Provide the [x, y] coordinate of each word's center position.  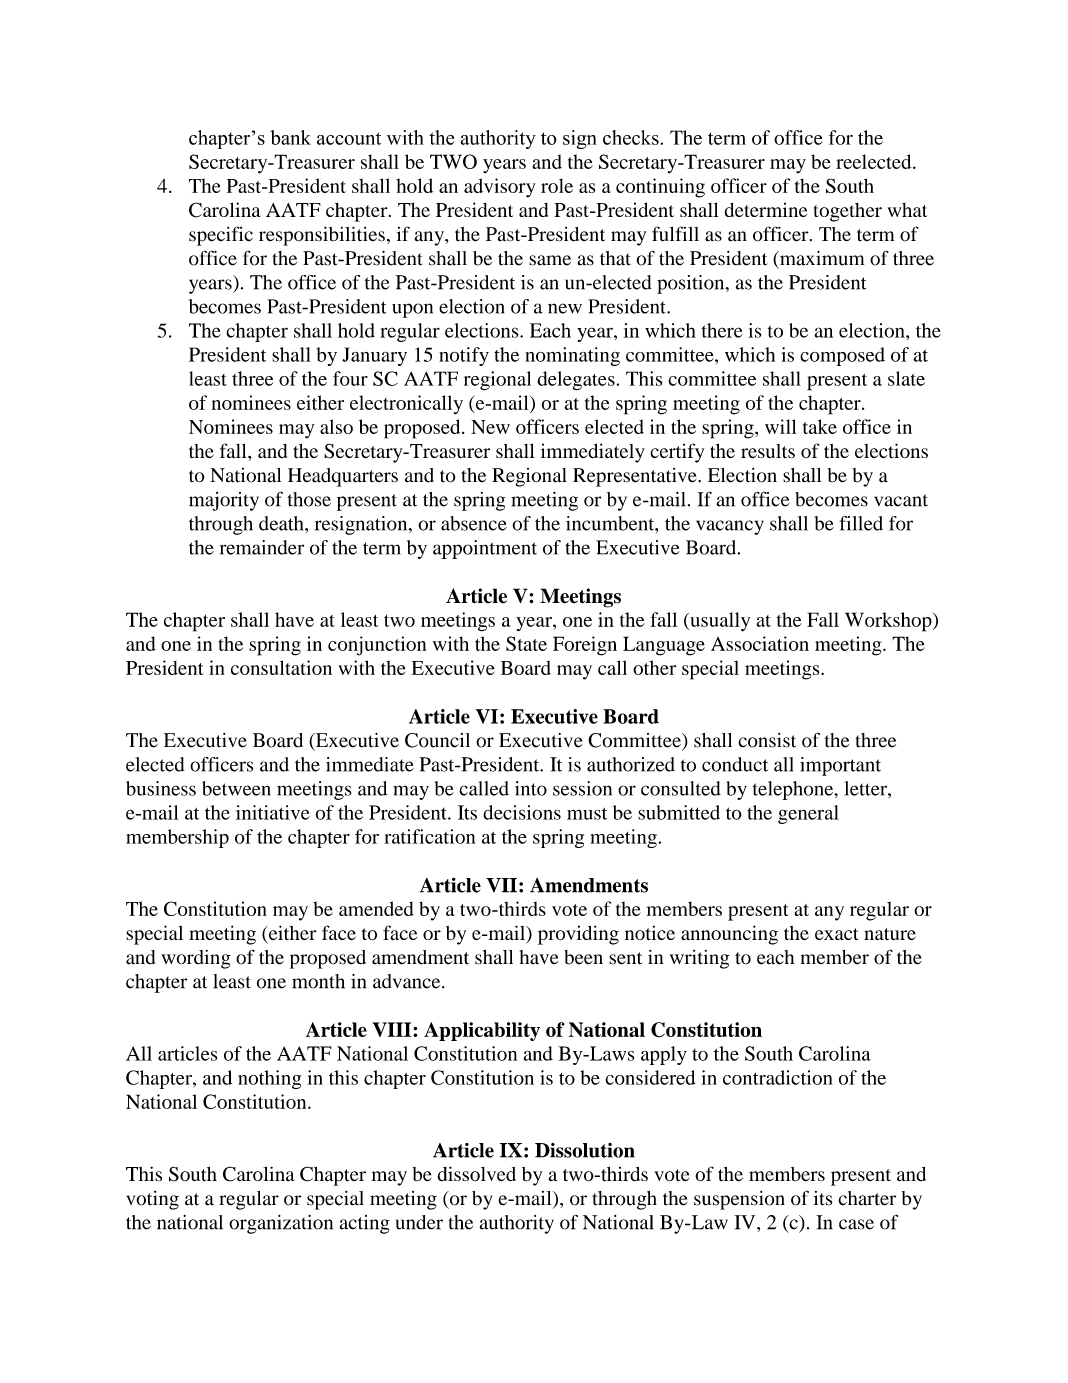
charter [867, 1198]
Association [760, 643]
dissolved [476, 1174]
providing [578, 935]
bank [290, 137]
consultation [281, 667]
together [848, 212]
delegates [576, 381]
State [526, 643]
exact [837, 934]
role [557, 185]
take [820, 426]
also [336, 426]
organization [281, 1224]
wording [196, 959]
